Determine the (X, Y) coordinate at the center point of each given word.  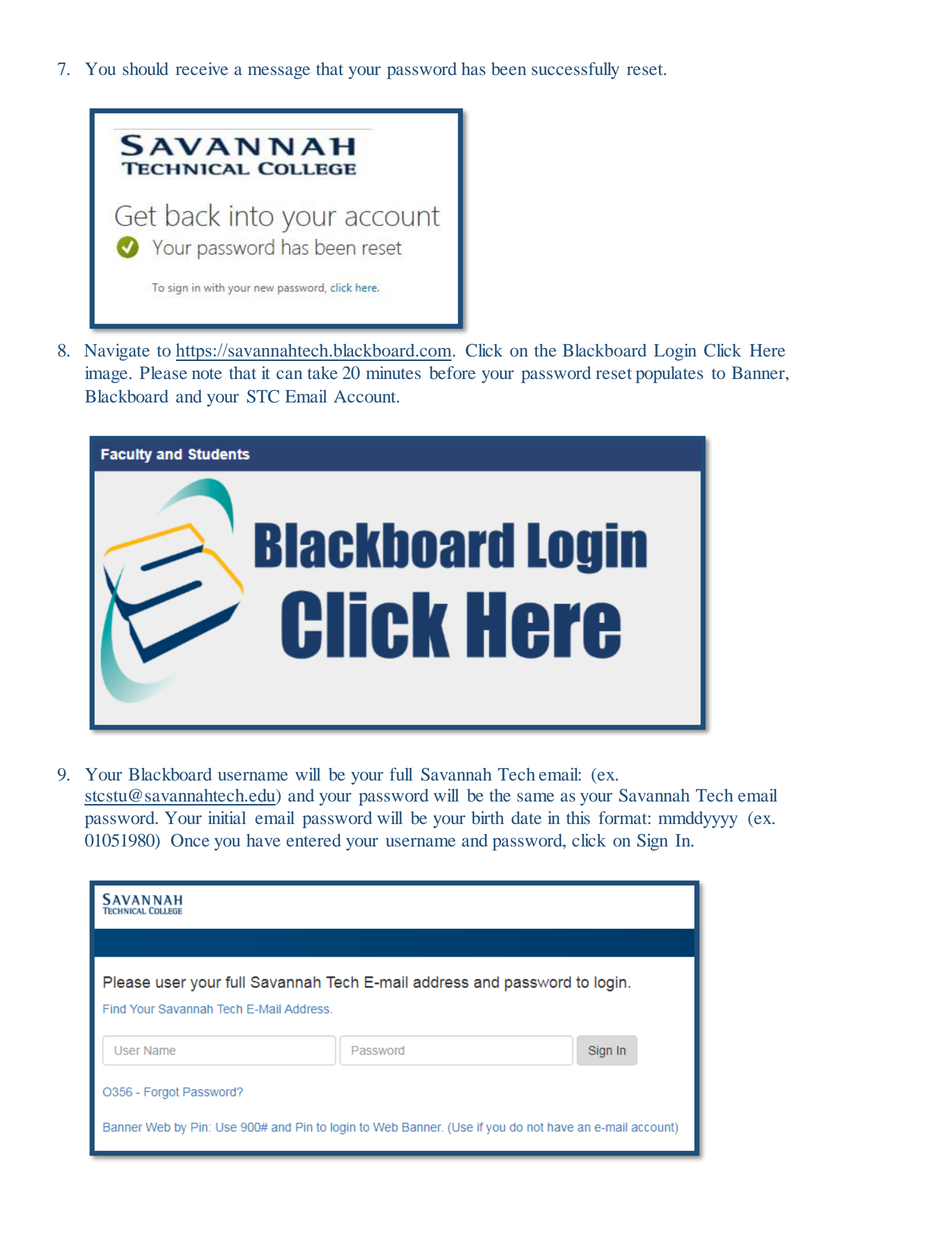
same (535, 797)
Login (675, 352)
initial (227, 817)
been (509, 69)
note (207, 373)
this (578, 817)
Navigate (117, 352)
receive (202, 68)
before (453, 373)
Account (366, 396)
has (474, 68)
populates (669, 374)
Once (190, 840)
